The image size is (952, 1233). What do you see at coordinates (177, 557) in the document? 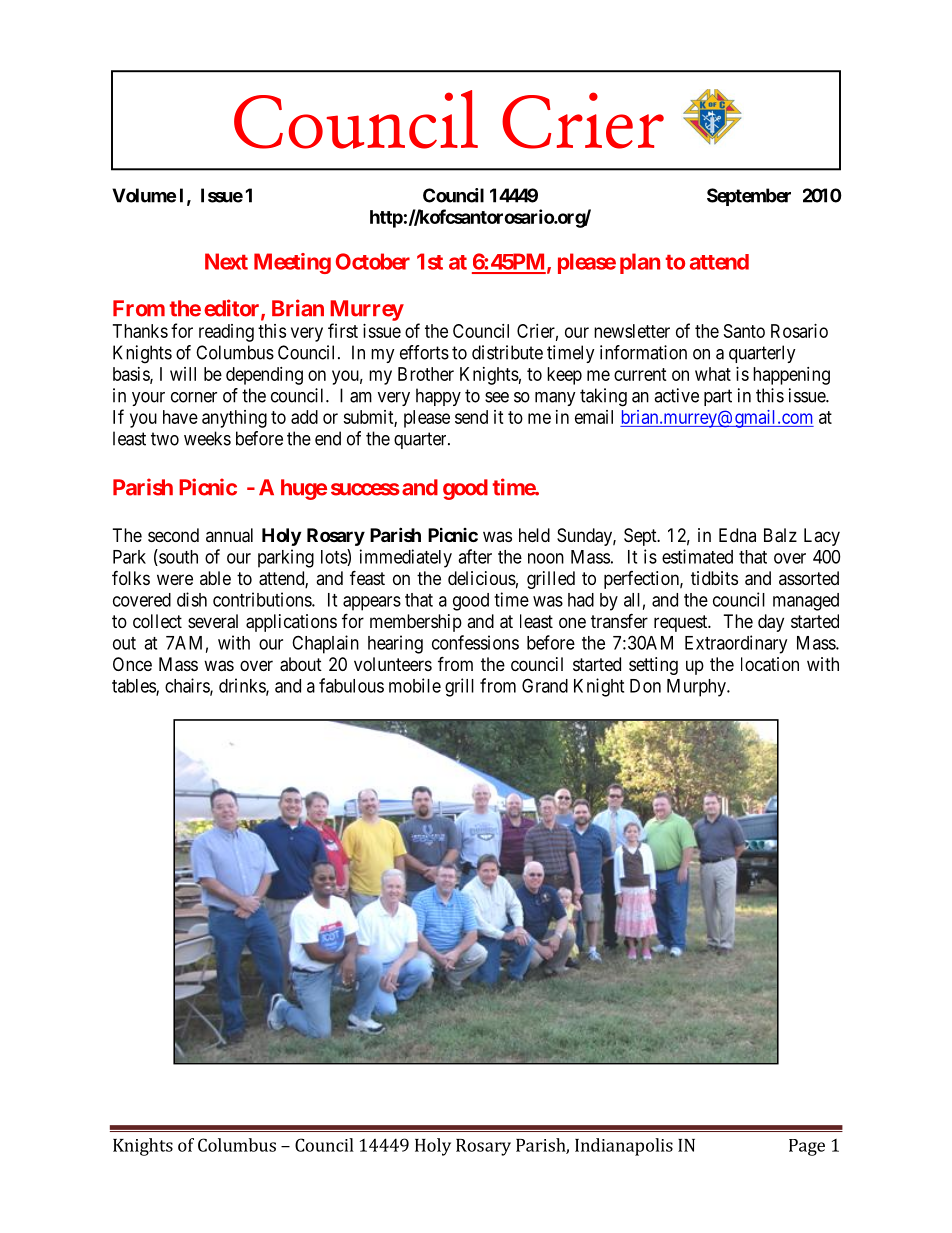
I see `south` at bounding box center [177, 557].
